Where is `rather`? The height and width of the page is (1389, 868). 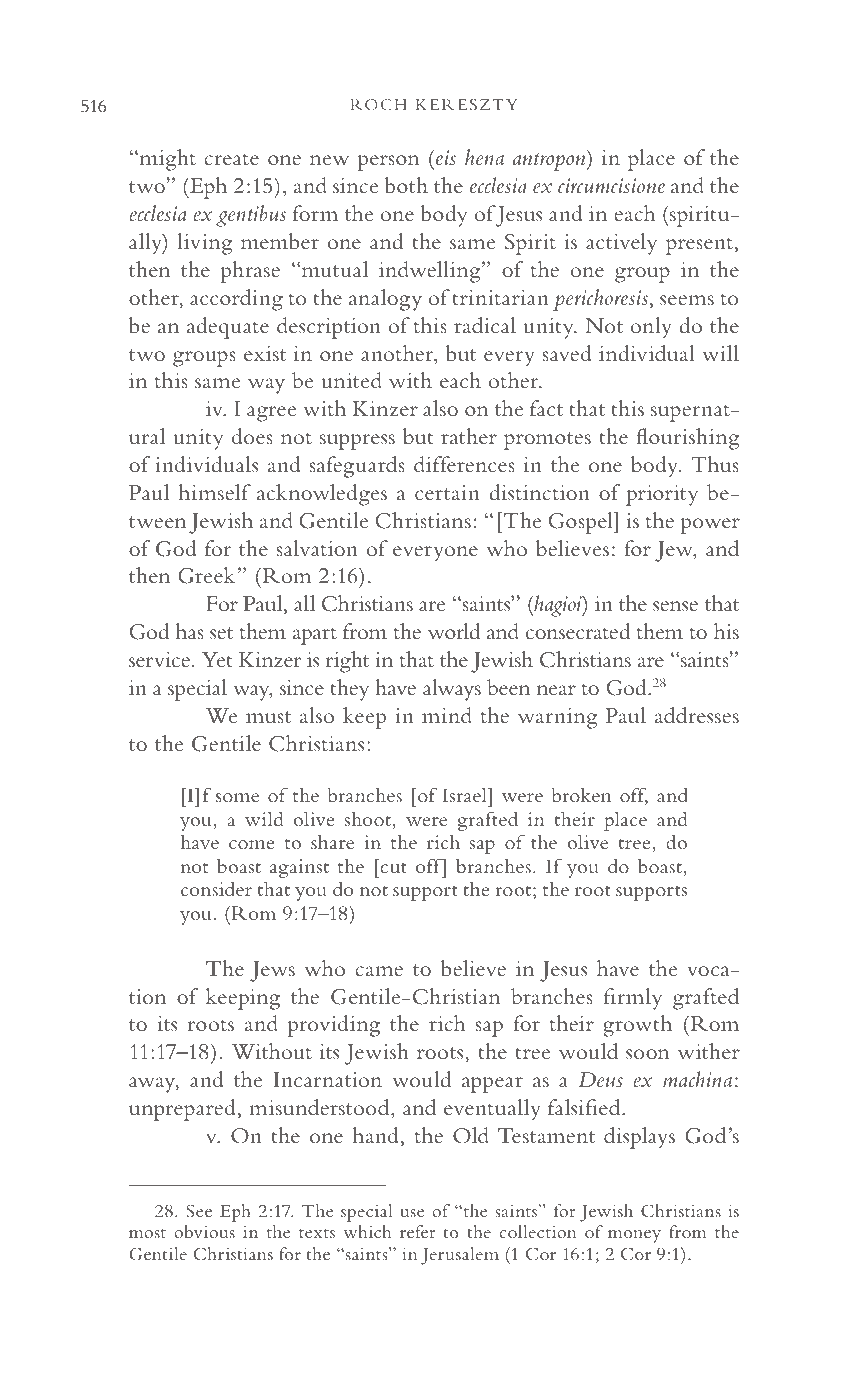 rather is located at coordinates (469, 436).
